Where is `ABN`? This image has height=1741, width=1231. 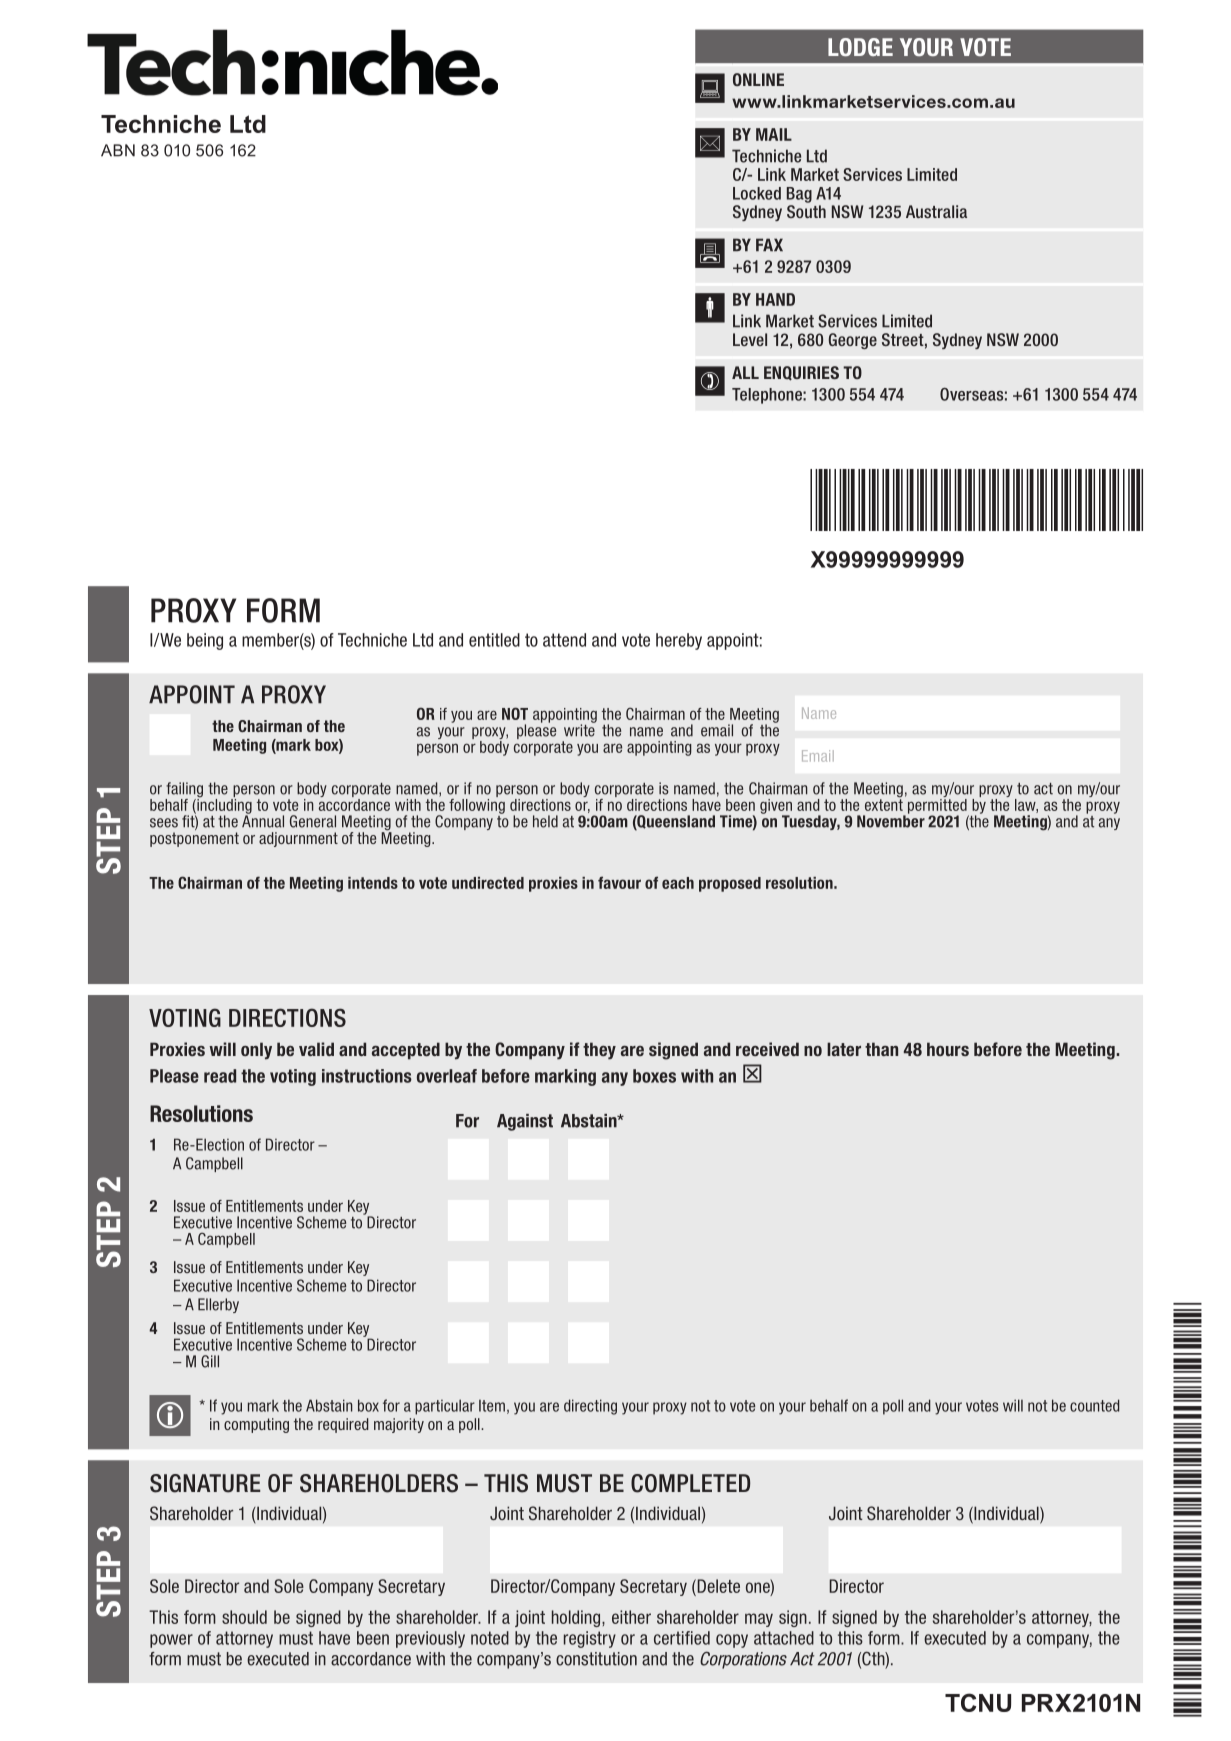
ABN is located at coordinates (118, 150).
